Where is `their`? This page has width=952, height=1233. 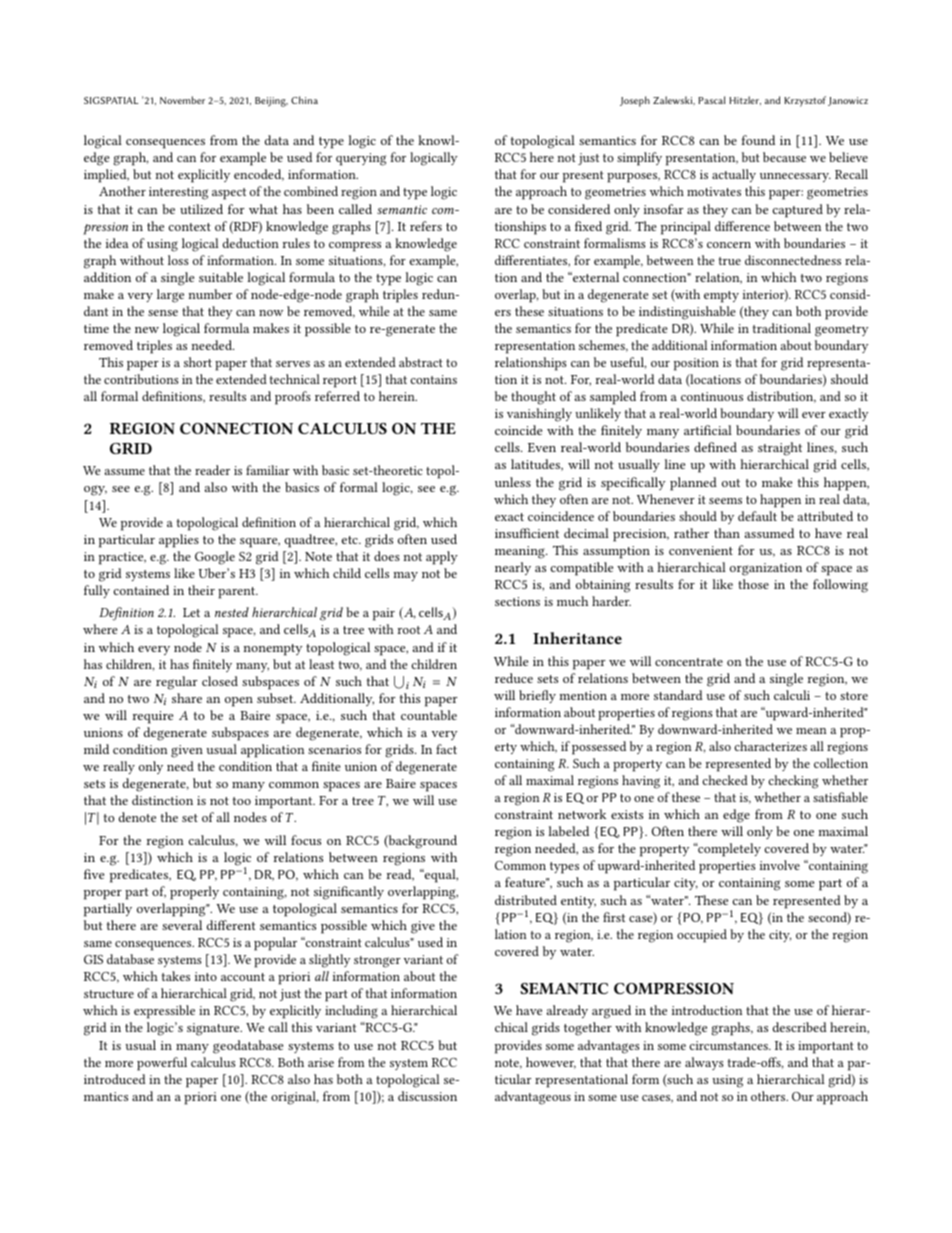 their is located at coordinates (201, 590).
